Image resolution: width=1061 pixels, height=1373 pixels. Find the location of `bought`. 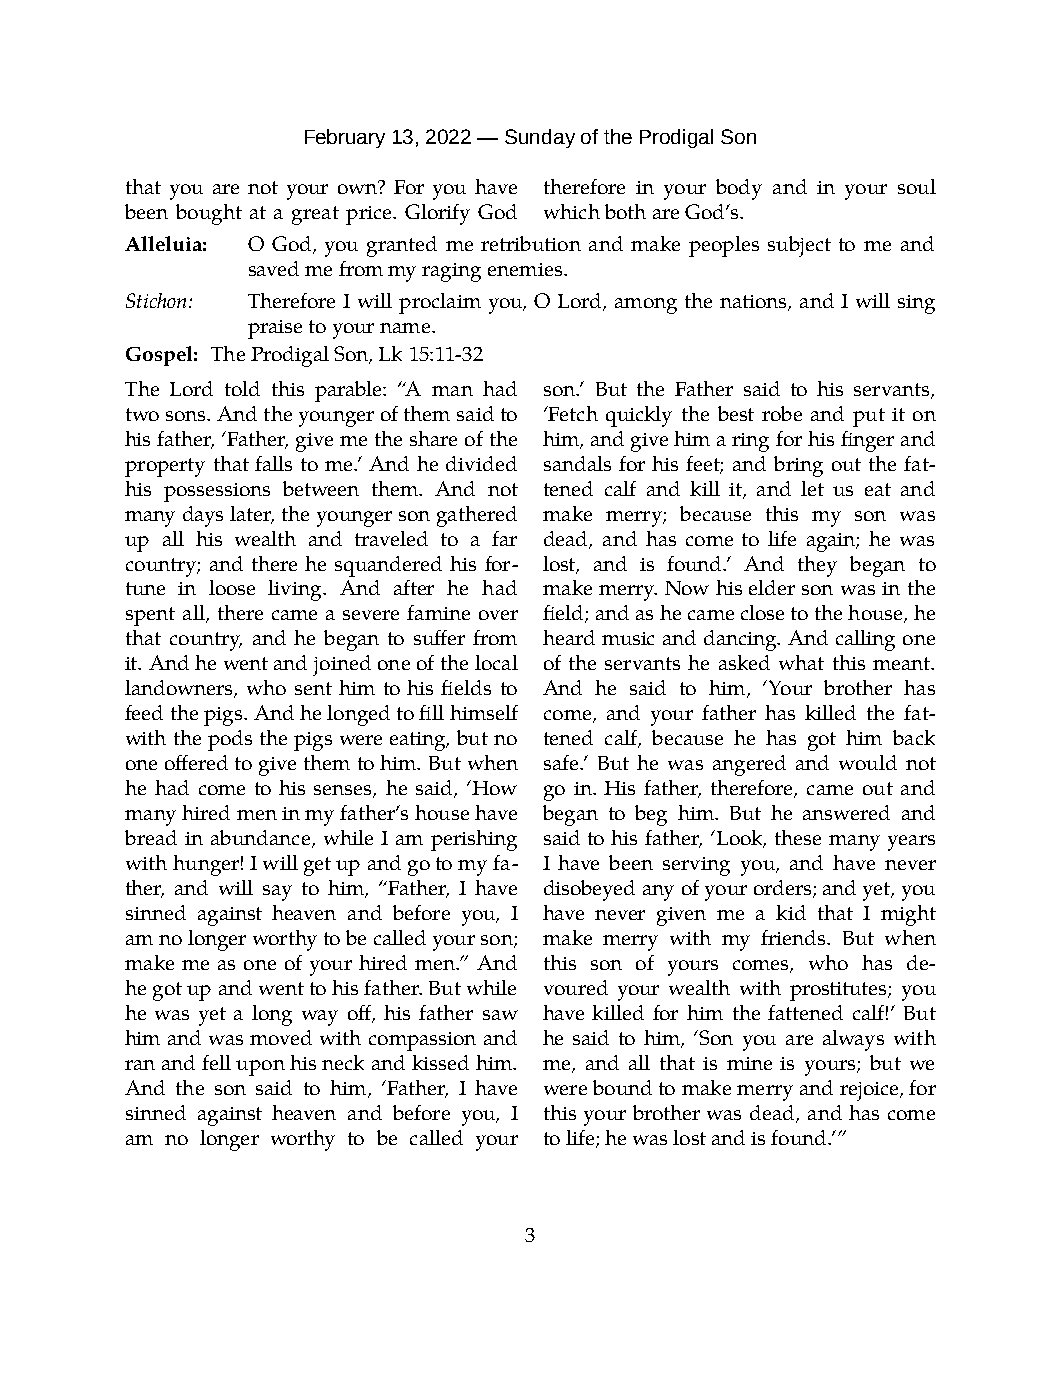

bought is located at coordinates (209, 214).
